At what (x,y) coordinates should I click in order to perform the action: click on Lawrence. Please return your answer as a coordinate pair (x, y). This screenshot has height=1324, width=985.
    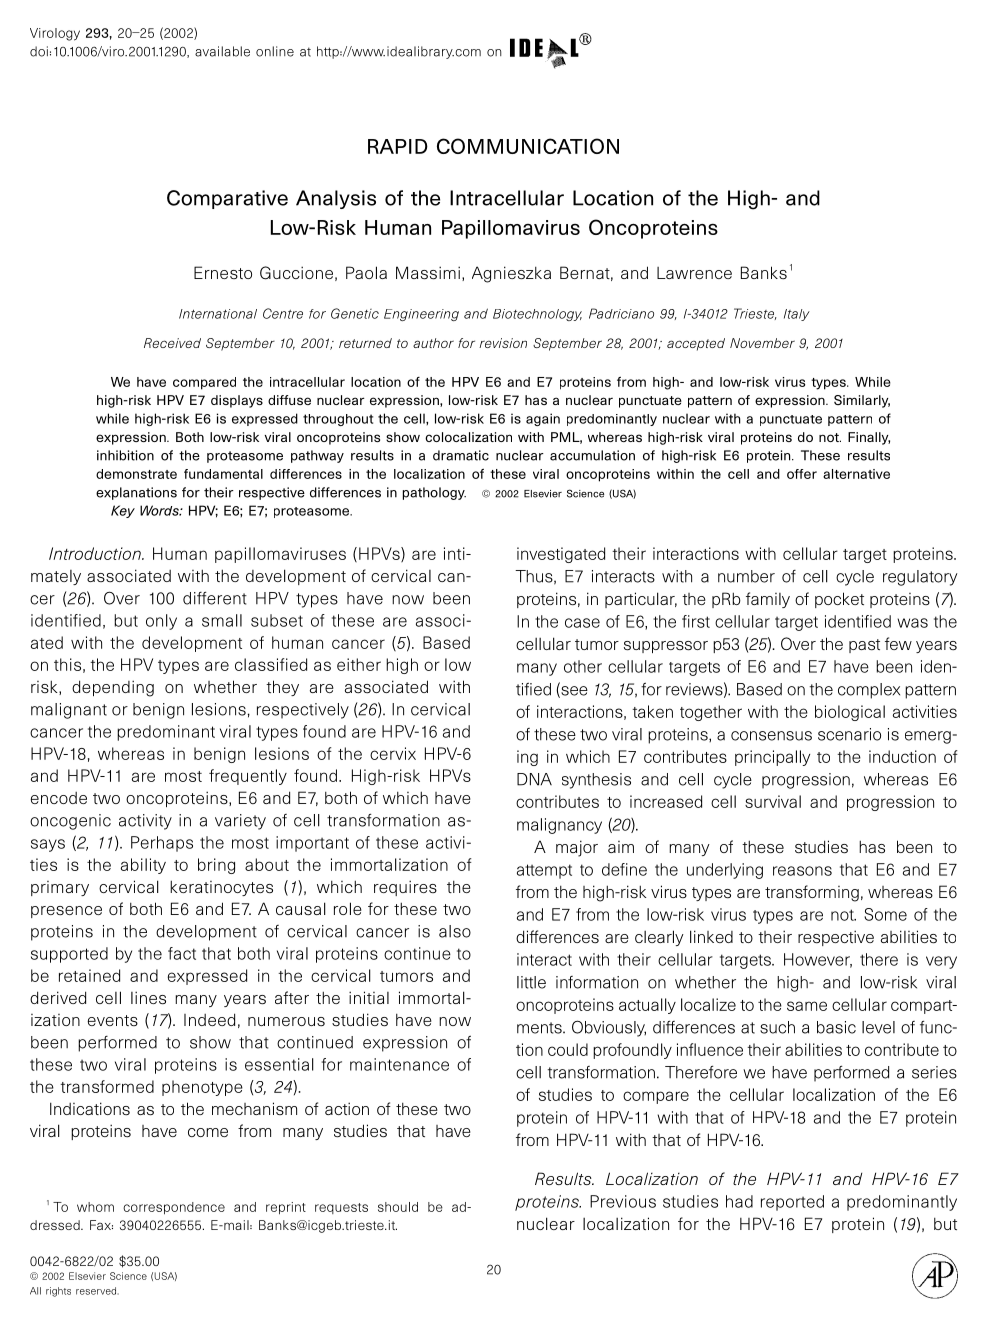
    Looking at the image, I should click on (694, 273).
